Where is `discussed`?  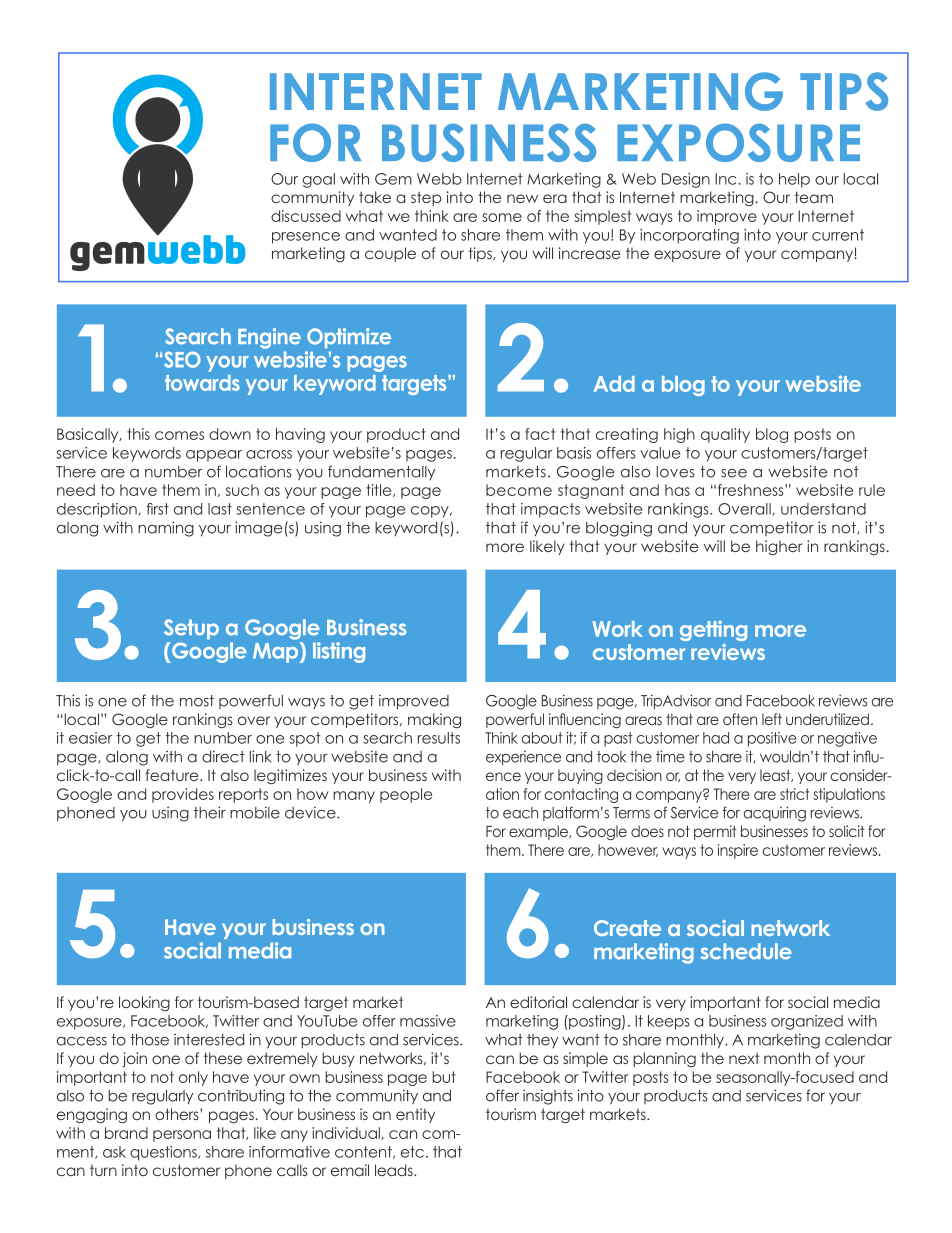 discussed is located at coordinates (306, 216).
